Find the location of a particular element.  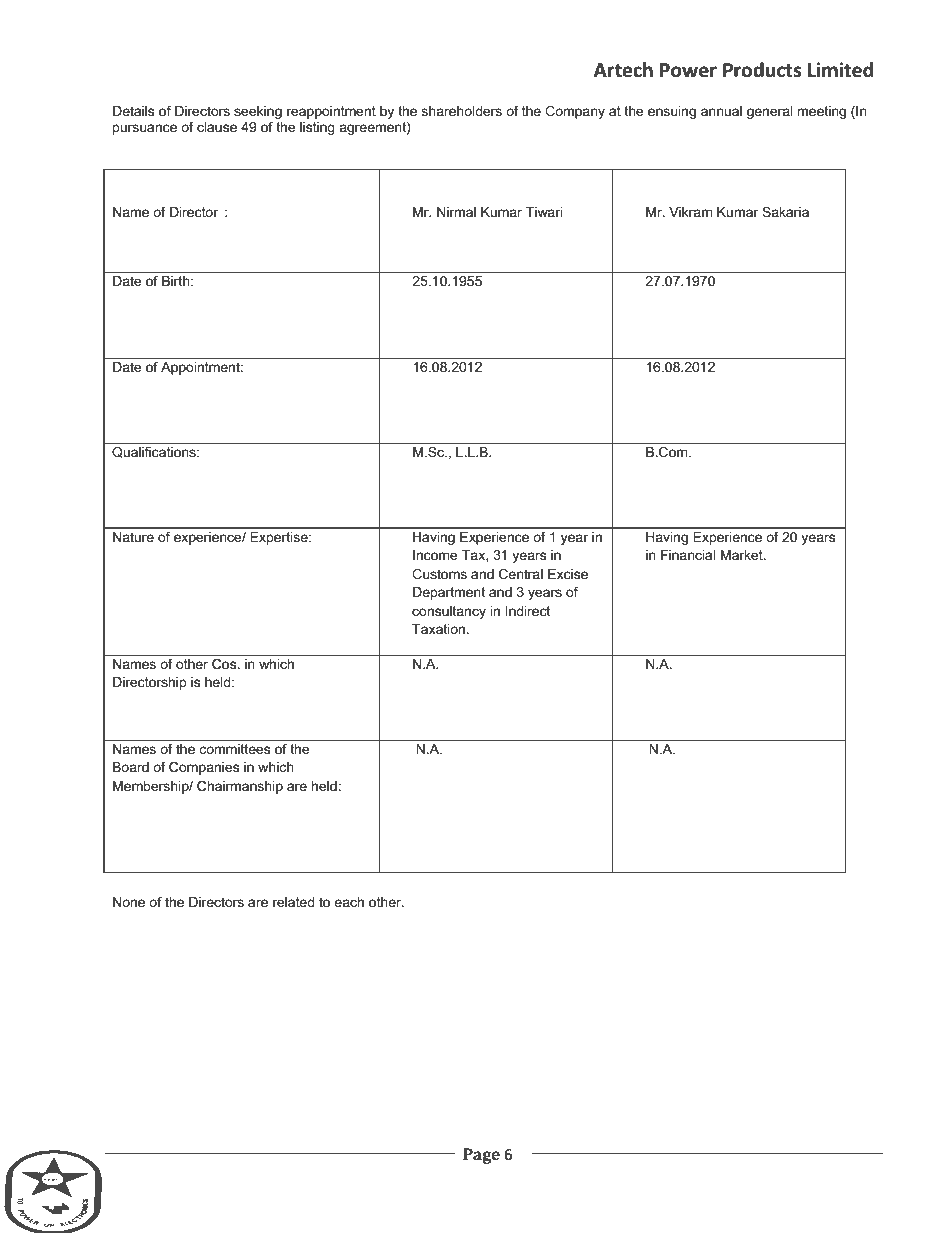

clause is located at coordinates (217, 127).
